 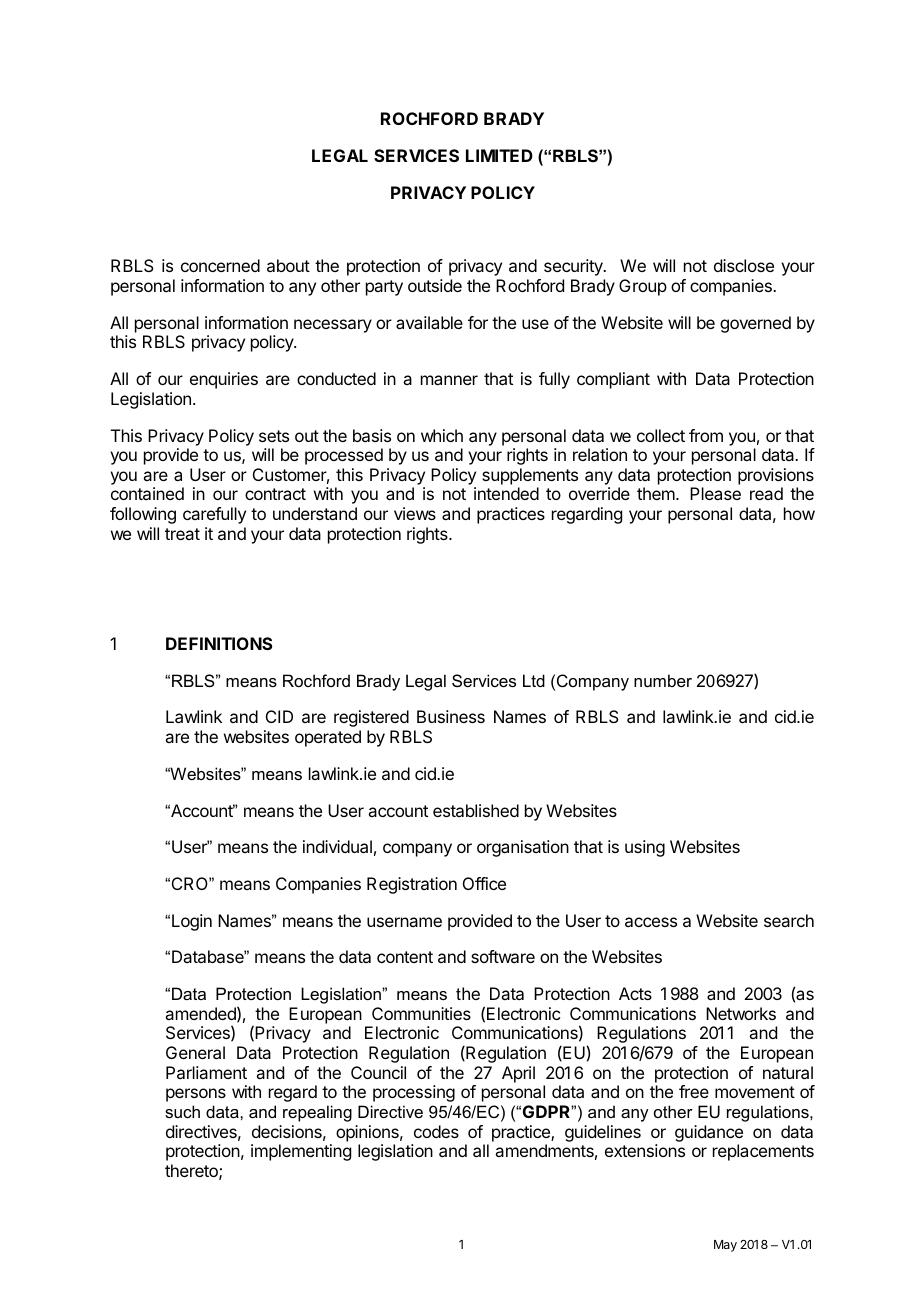 I want to click on Office, so click(x=484, y=883).
